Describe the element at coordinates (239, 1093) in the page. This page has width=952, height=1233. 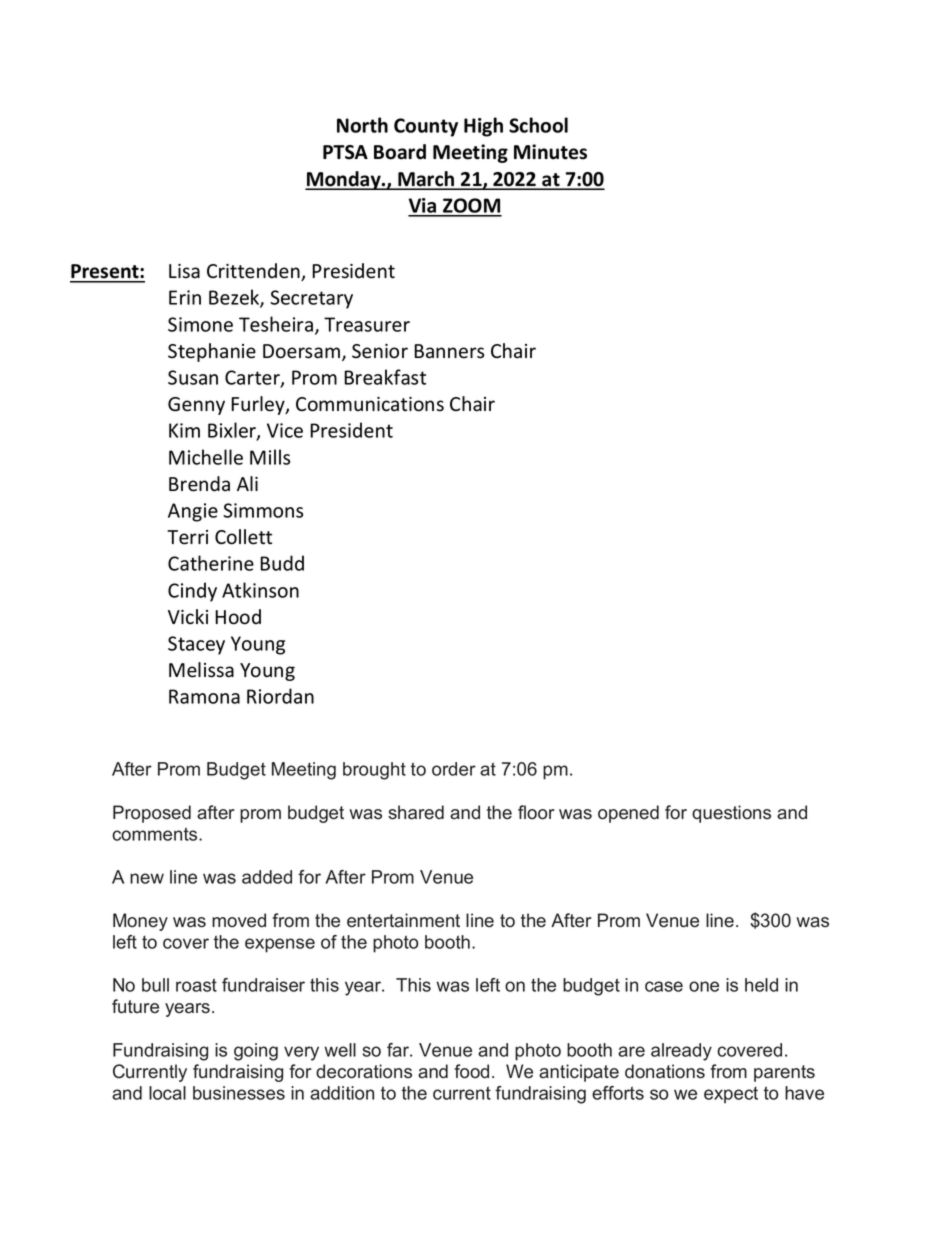
I see `businesses` at that location.
